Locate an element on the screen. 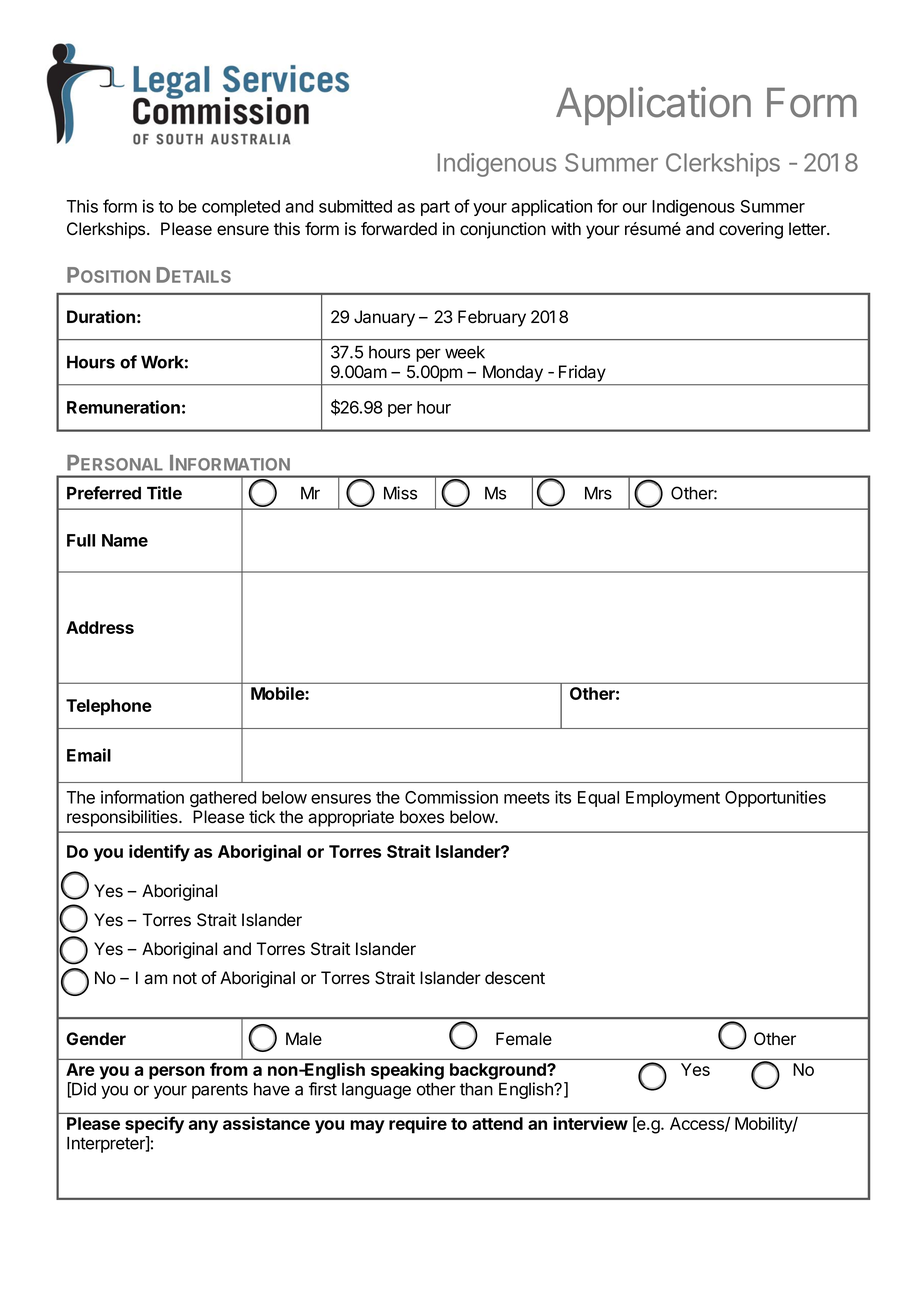  covering is located at coordinates (751, 230).
